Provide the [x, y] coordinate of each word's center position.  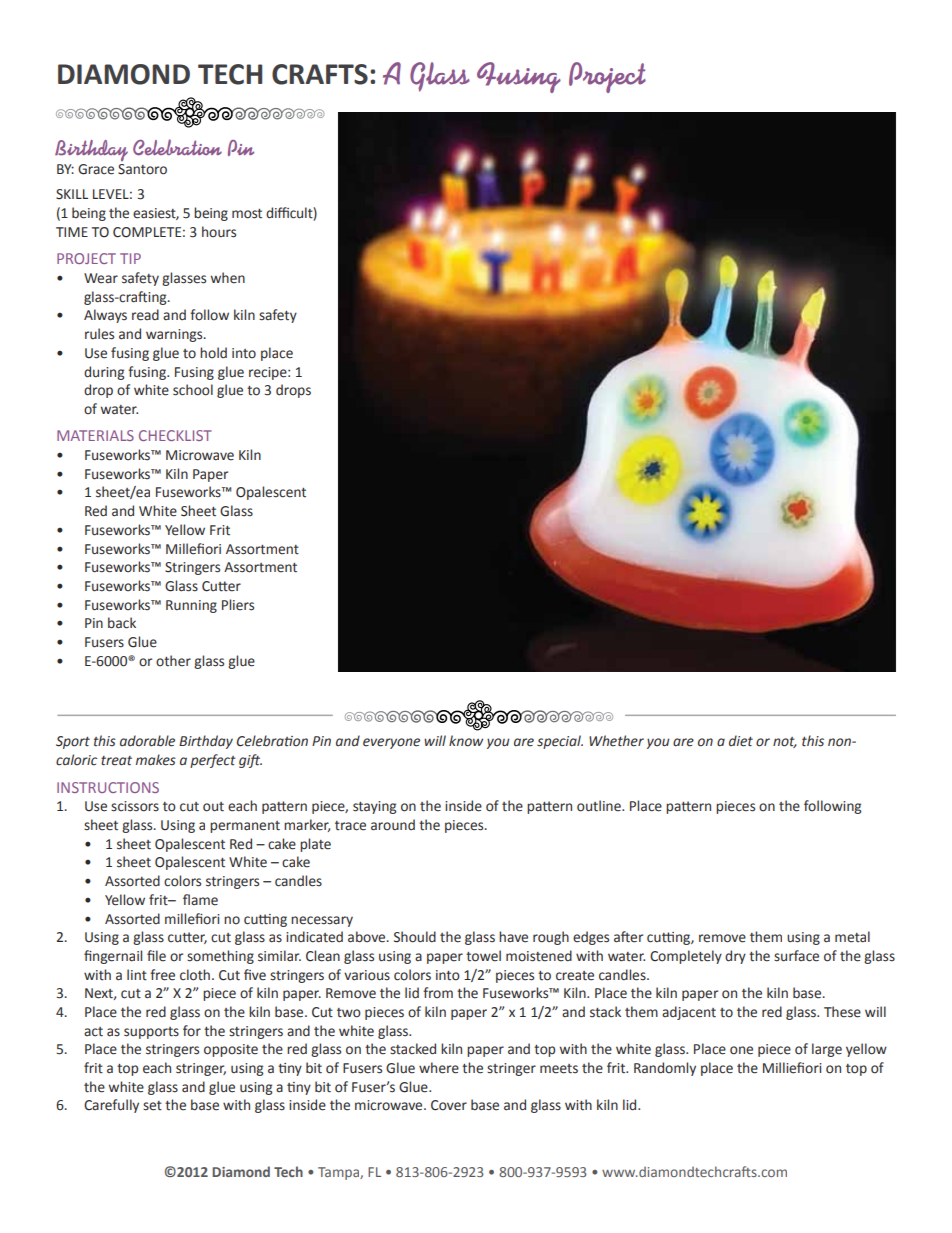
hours [219, 232]
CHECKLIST [175, 435]
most [247, 214]
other [173, 661]
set [152, 1106]
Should [415, 937]
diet [741, 741]
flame [200, 900]
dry [735, 957]
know [466, 741]
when [228, 278]
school [193, 390]
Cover [449, 1105]
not [785, 742]
